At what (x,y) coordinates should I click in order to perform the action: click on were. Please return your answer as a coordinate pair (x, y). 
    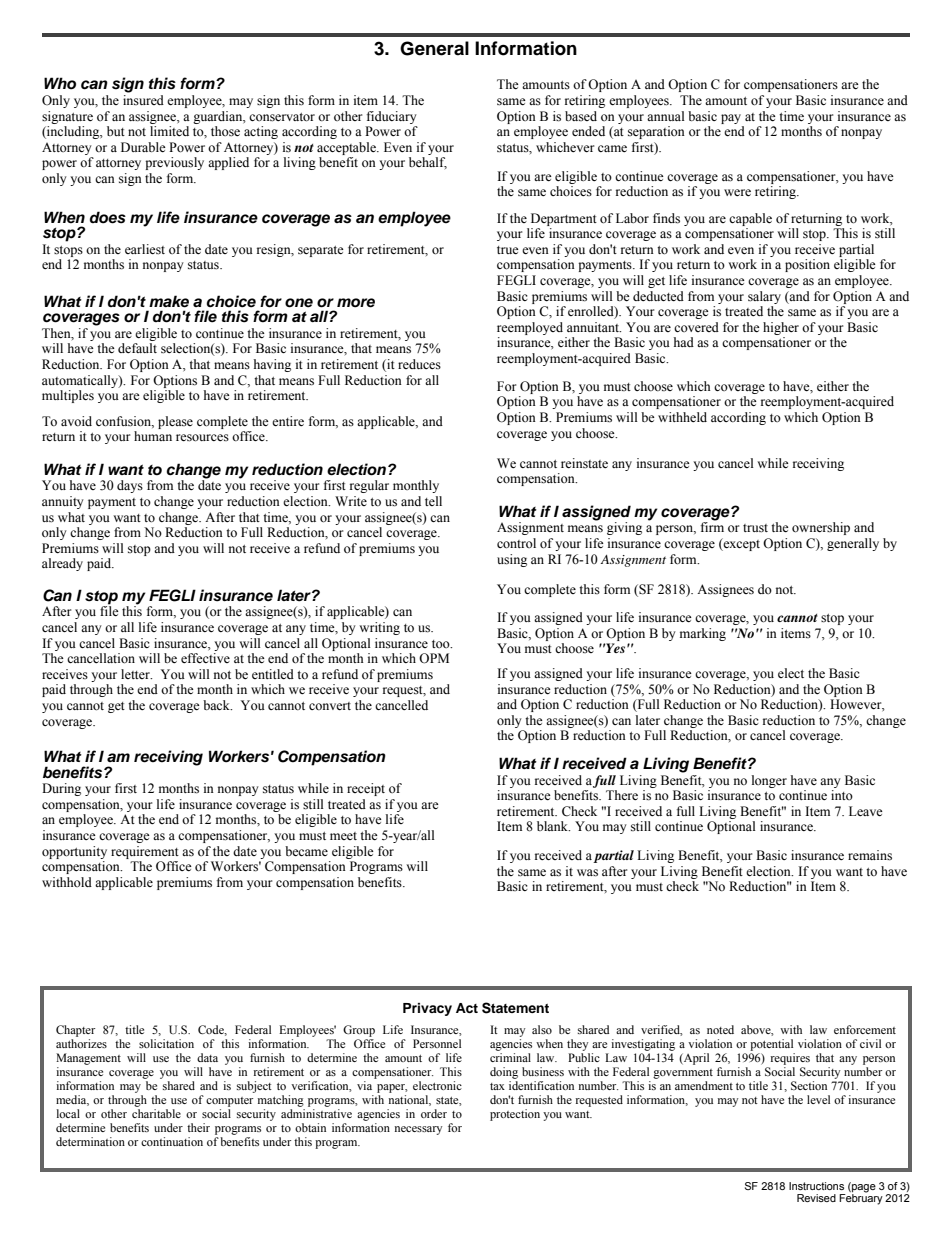
    Looking at the image, I should click on (737, 192).
